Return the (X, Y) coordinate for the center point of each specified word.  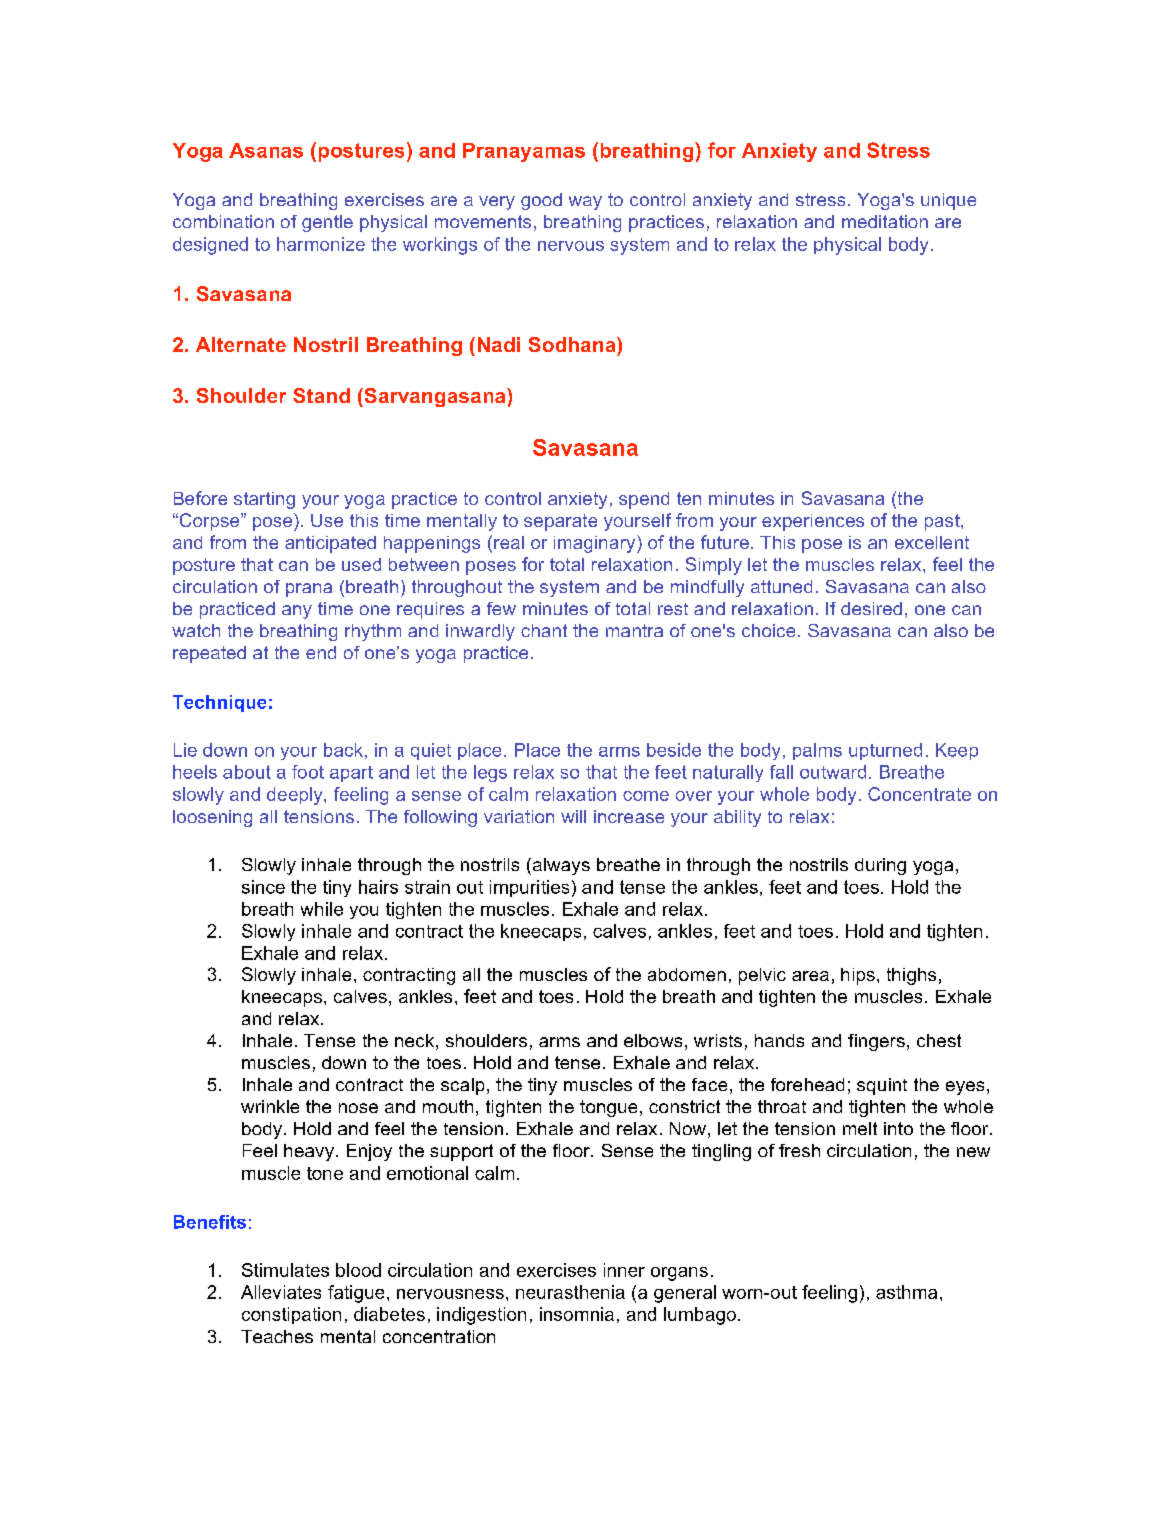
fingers (876, 1042)
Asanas (266, 150)
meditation (885, 221)
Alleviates (281, 1292)
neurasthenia (570, 1292)
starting (264, 500)
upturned (885, 751)
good (541, 201)
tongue (608, 1108)
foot (308, 772)
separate (560, 522)
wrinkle (270, 1106)
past (943, 522)
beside (674, 750)
